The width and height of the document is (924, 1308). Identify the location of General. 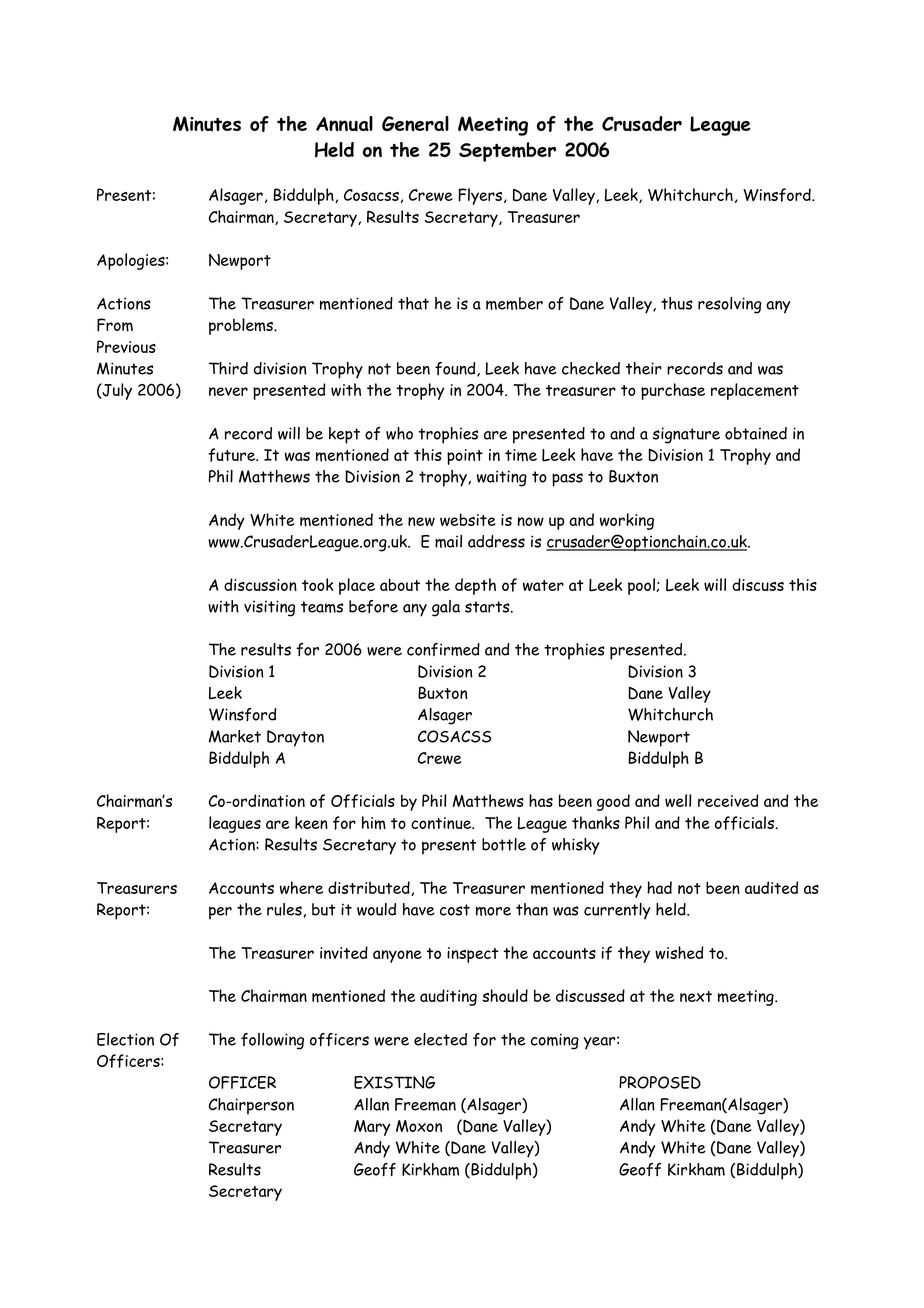
(415, 123).
